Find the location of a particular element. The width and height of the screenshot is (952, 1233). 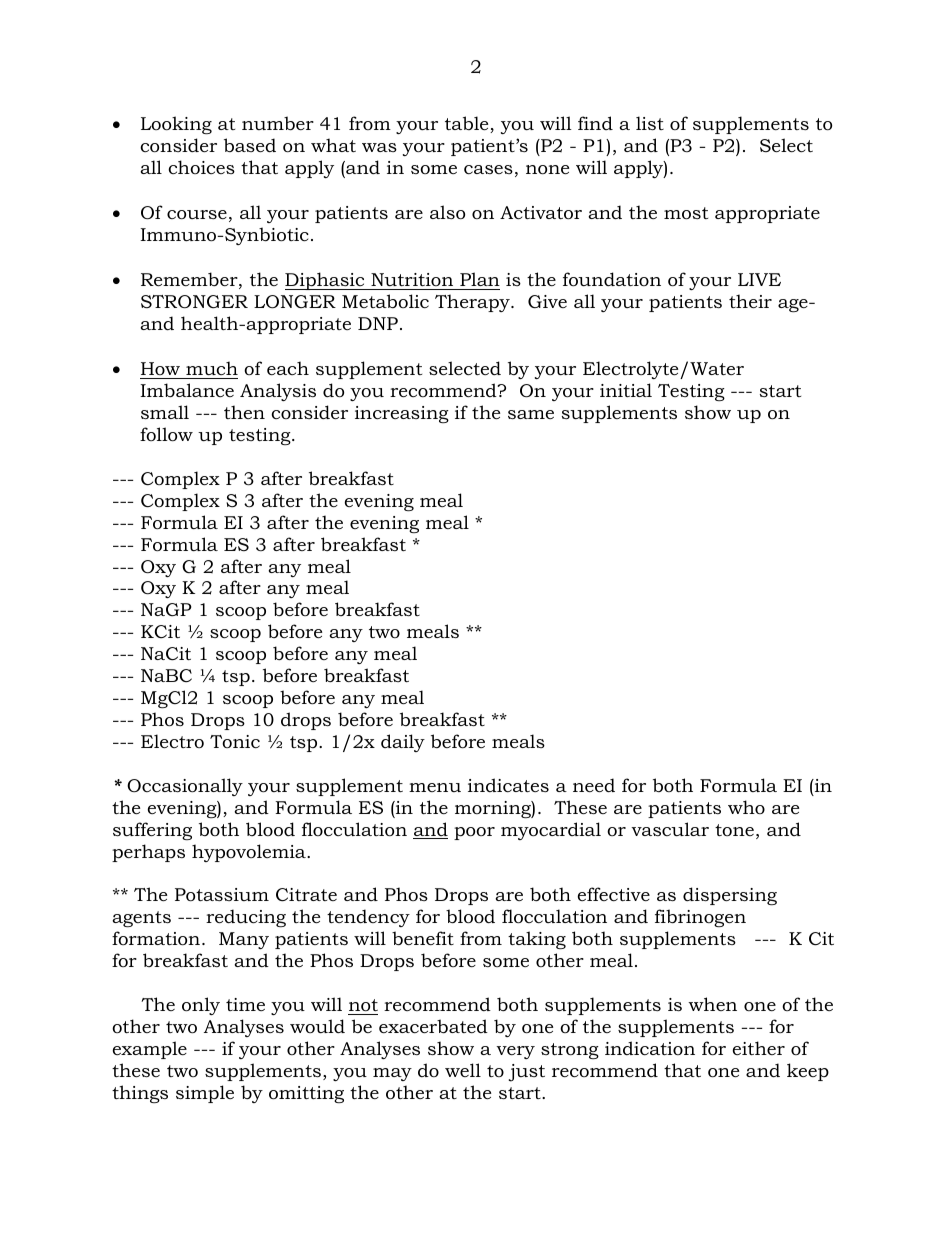

list is located at coordinates (650, 123).
